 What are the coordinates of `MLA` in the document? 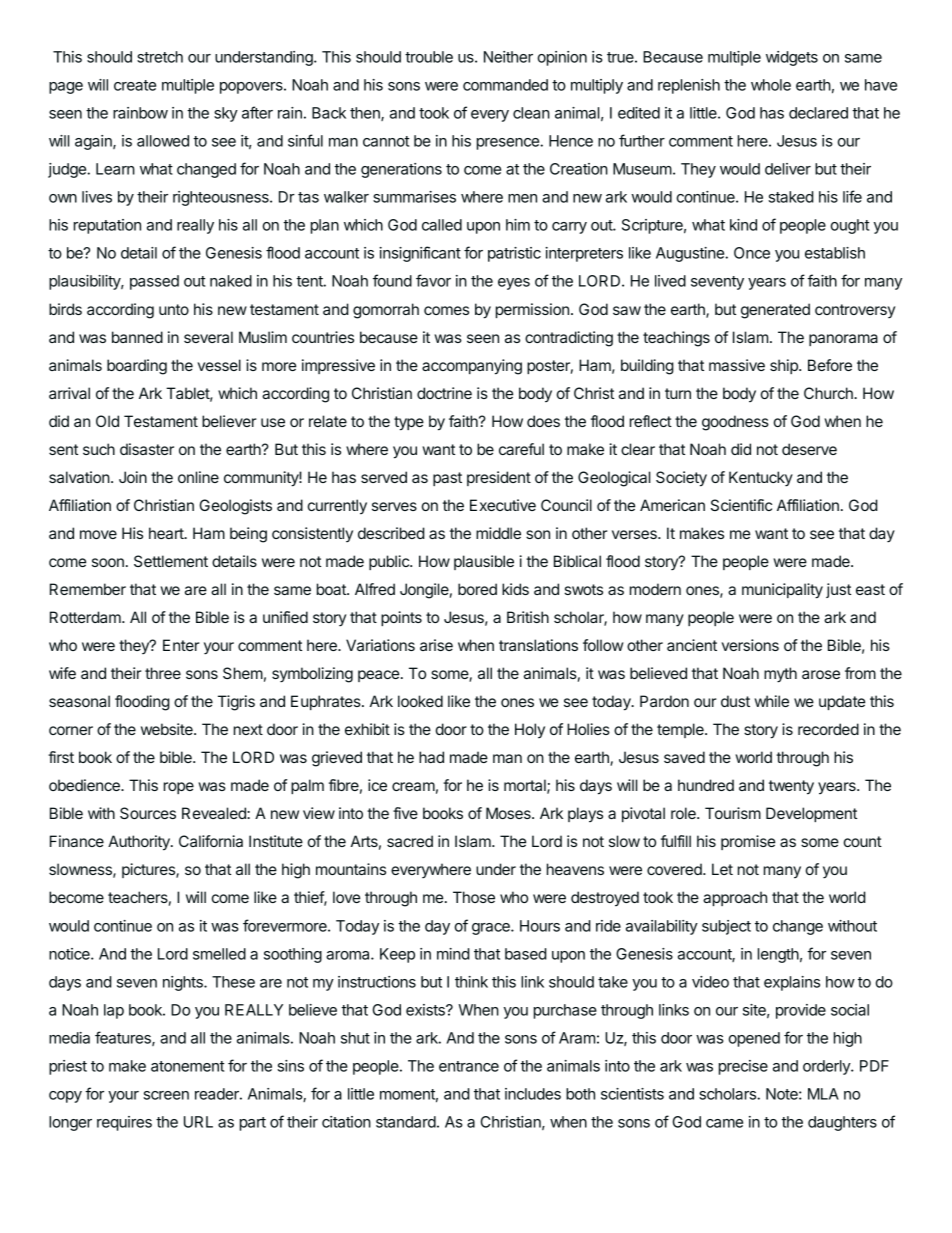 It's located at (823, 1094).
